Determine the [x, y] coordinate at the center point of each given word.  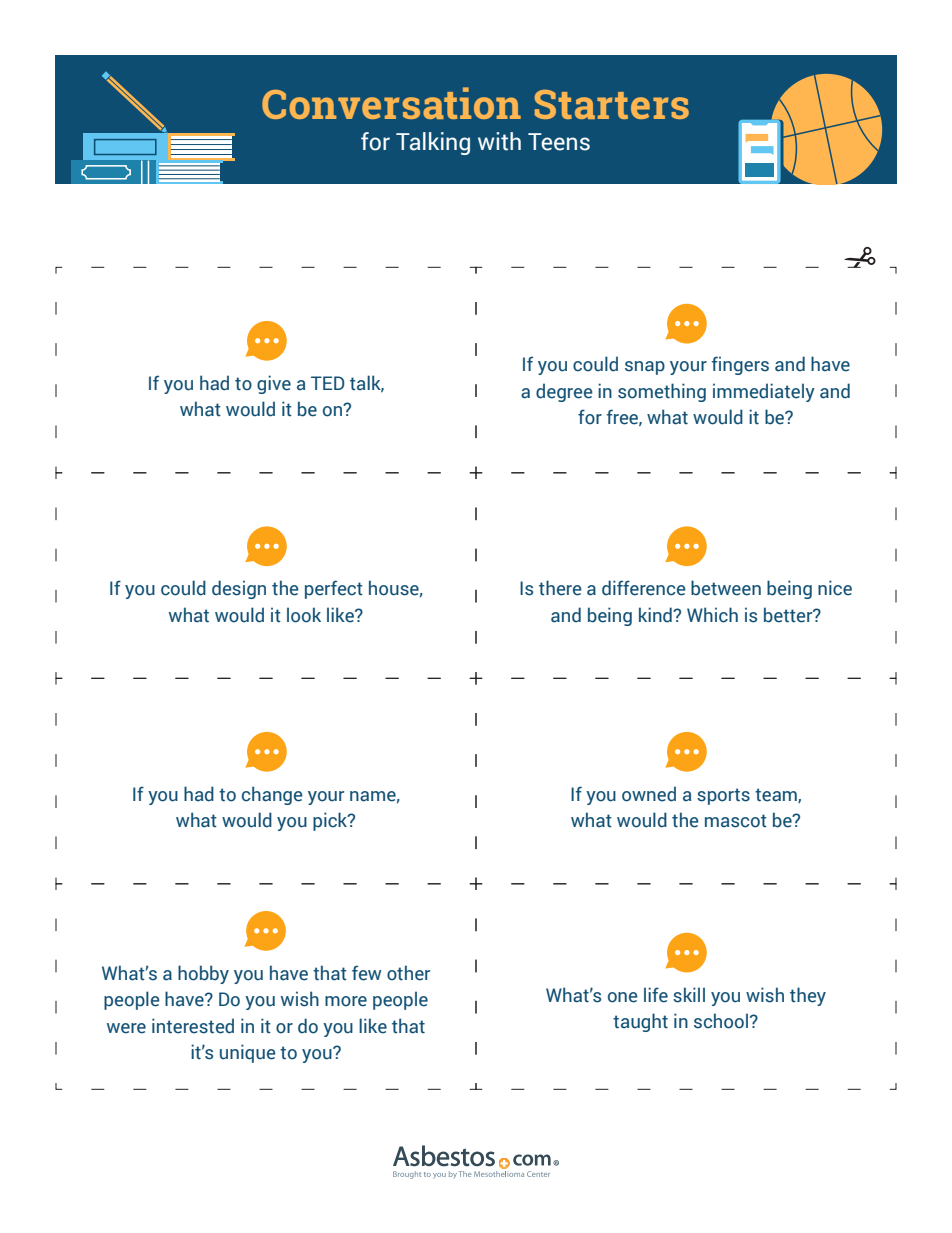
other [408, 973]
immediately [764, 392]
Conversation [391, 103]
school [721, 1021]
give [274, 384]
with [499, 141]
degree [564, 392]
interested [193, 1026]
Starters [612, 104]
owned [649, 794]
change [272, 795]
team [777, 795]
